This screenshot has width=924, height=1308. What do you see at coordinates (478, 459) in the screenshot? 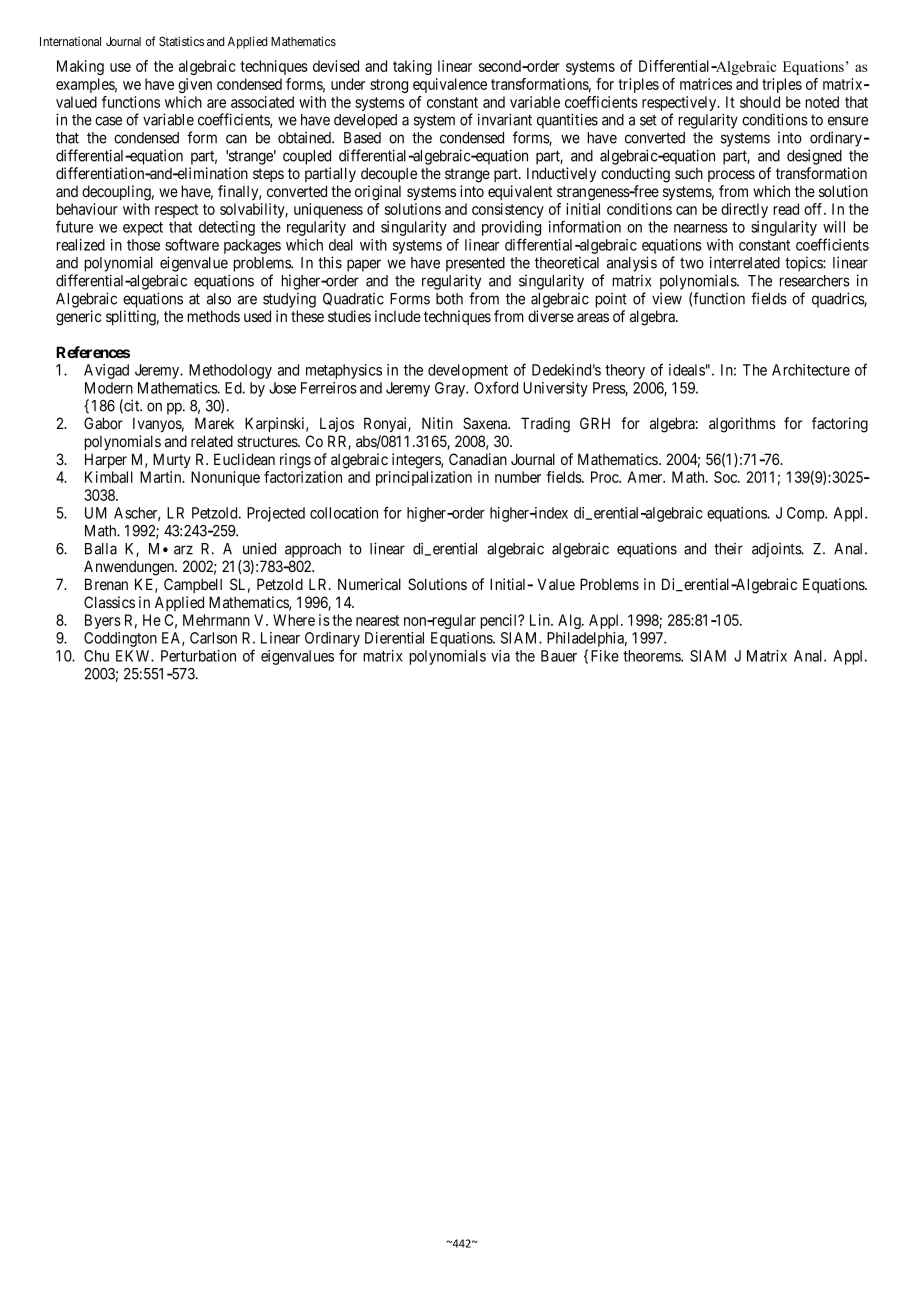
I see `Canadian` at bounding box center [478, 459].
